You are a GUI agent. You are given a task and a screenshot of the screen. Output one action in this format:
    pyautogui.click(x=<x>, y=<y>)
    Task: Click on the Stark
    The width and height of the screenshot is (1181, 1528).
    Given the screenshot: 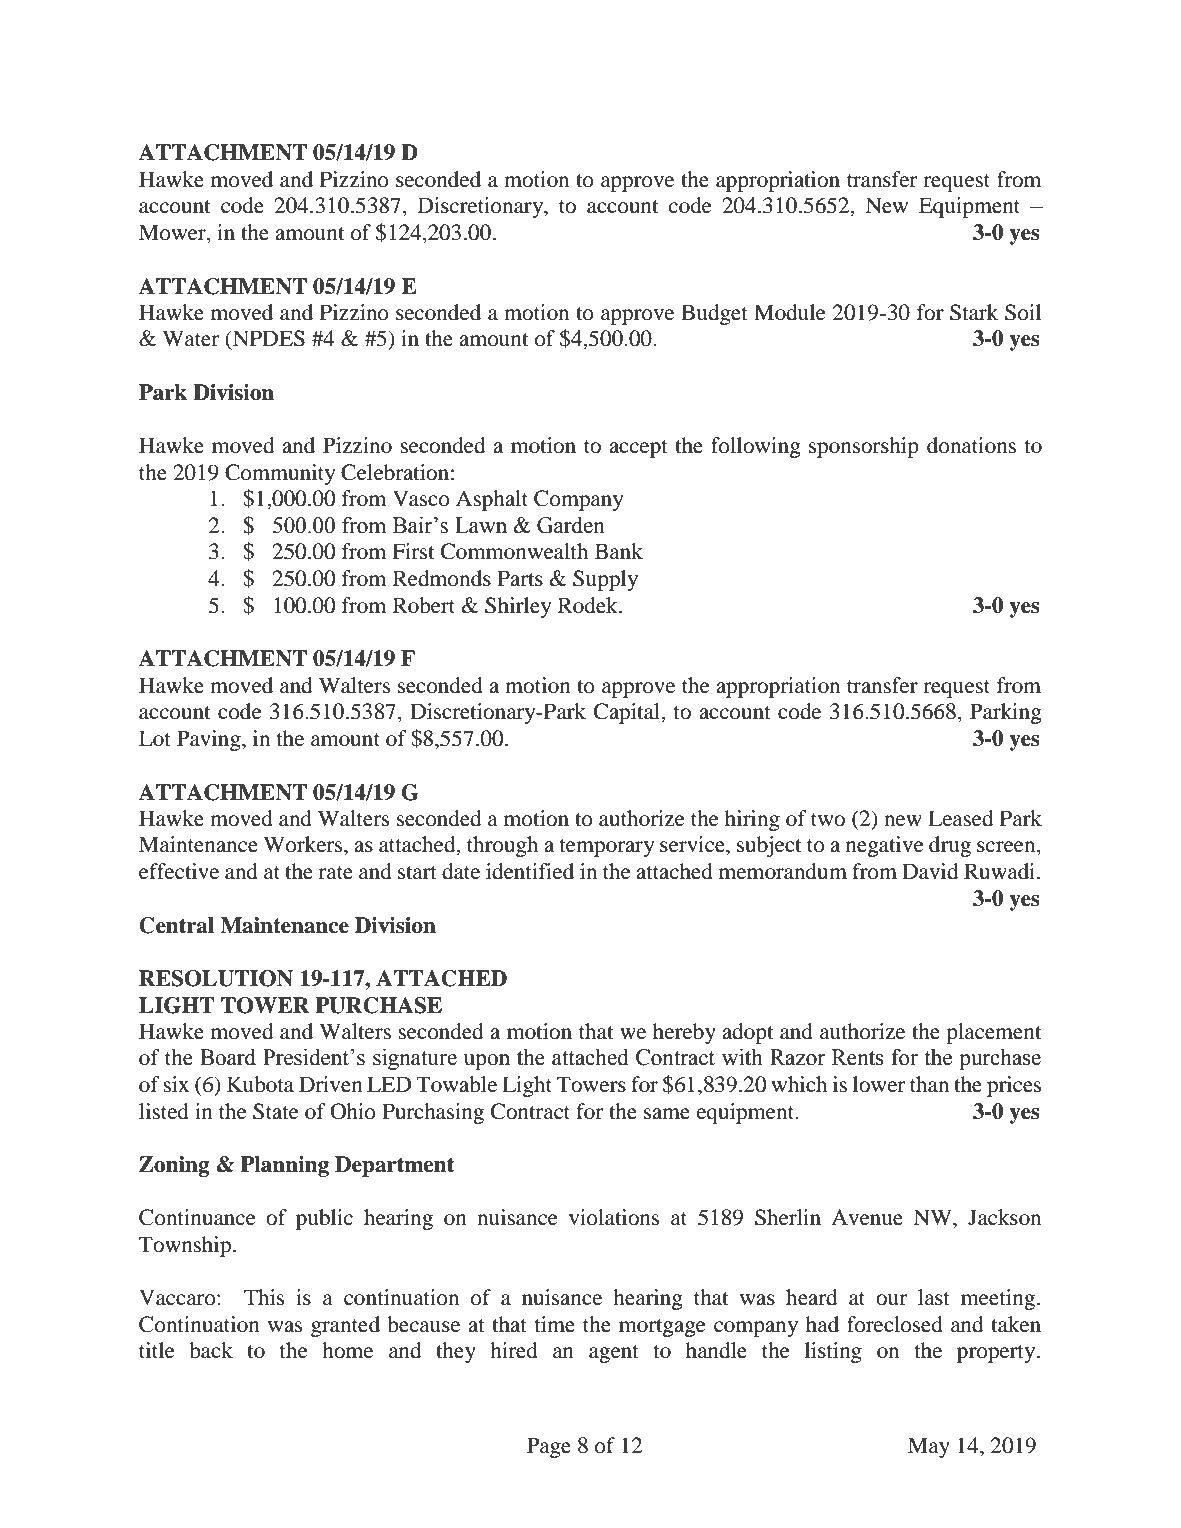 What is the action you would take?
    pyautogui.click(x=974, y=312)
